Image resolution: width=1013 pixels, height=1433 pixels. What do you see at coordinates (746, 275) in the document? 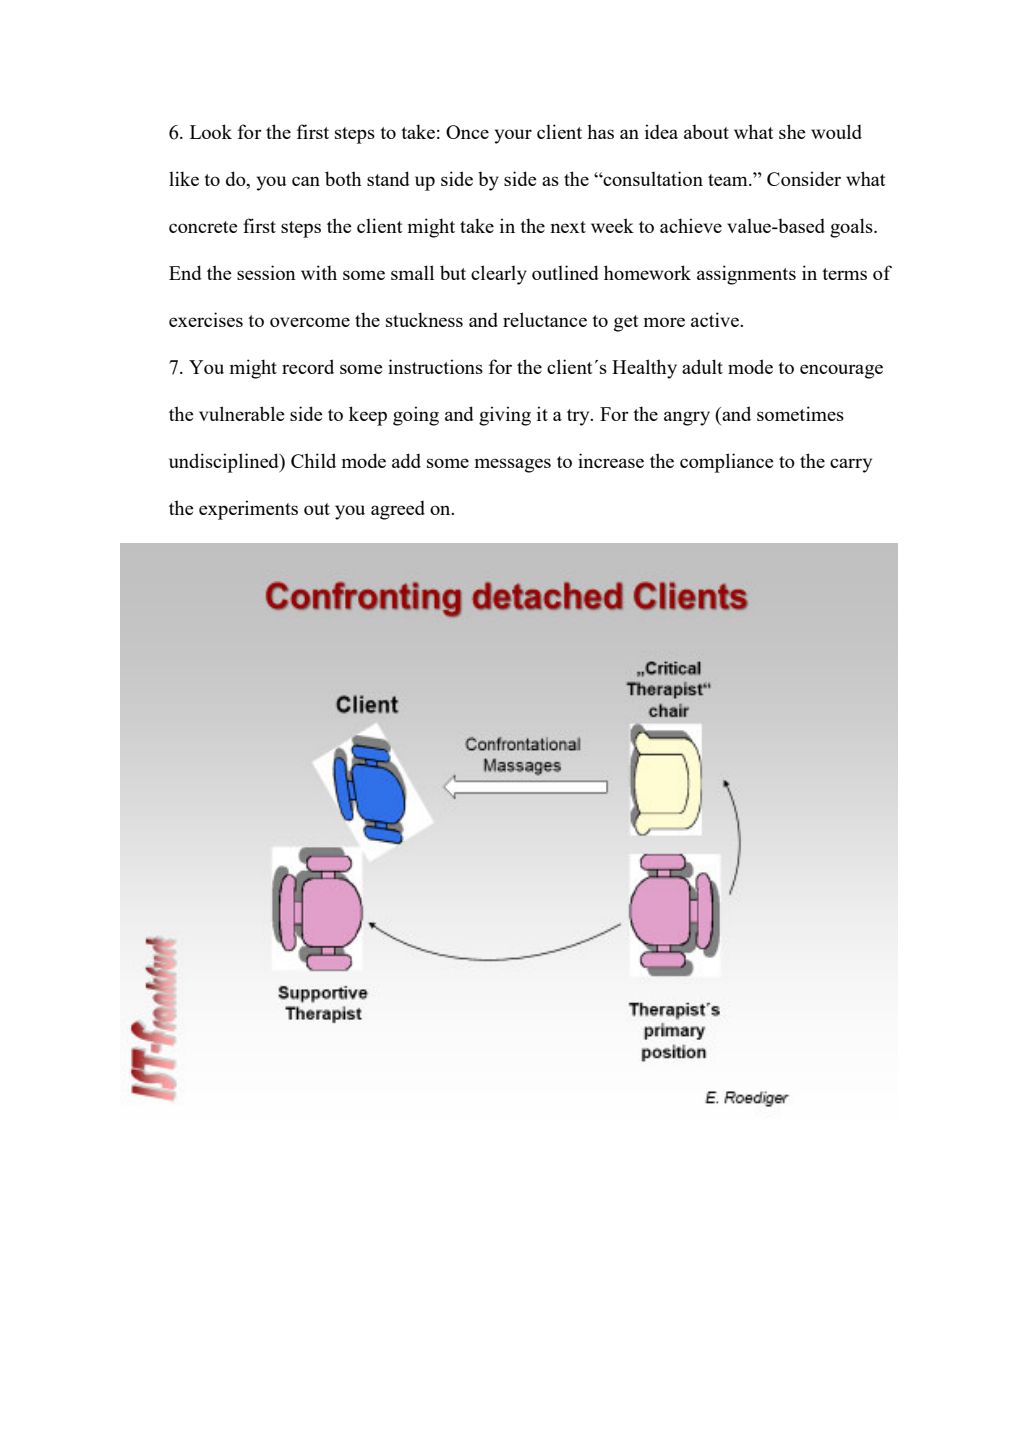
I see `assignments` at bounding box center [746, 275].
